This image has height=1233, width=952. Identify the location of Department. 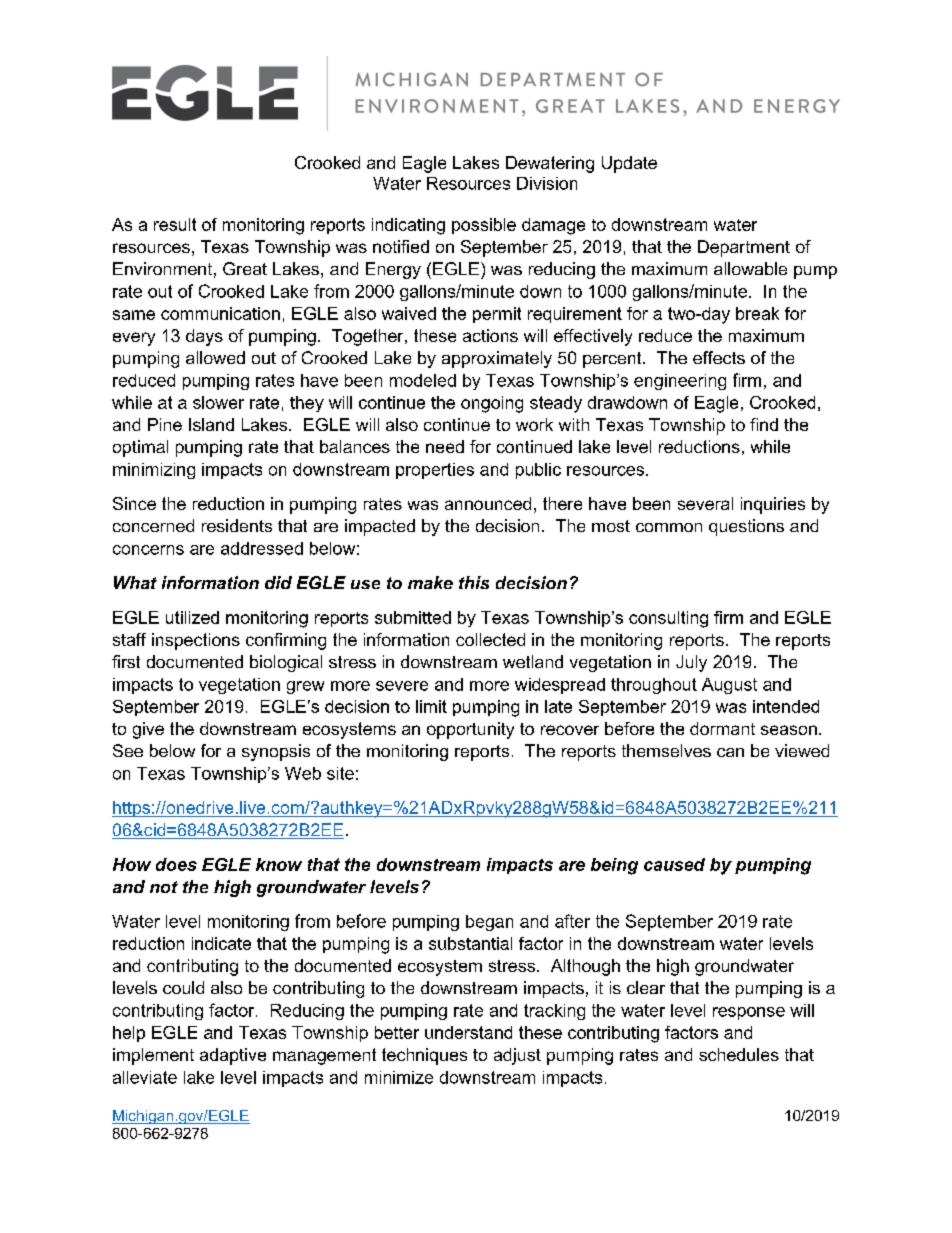
(744, 248).
